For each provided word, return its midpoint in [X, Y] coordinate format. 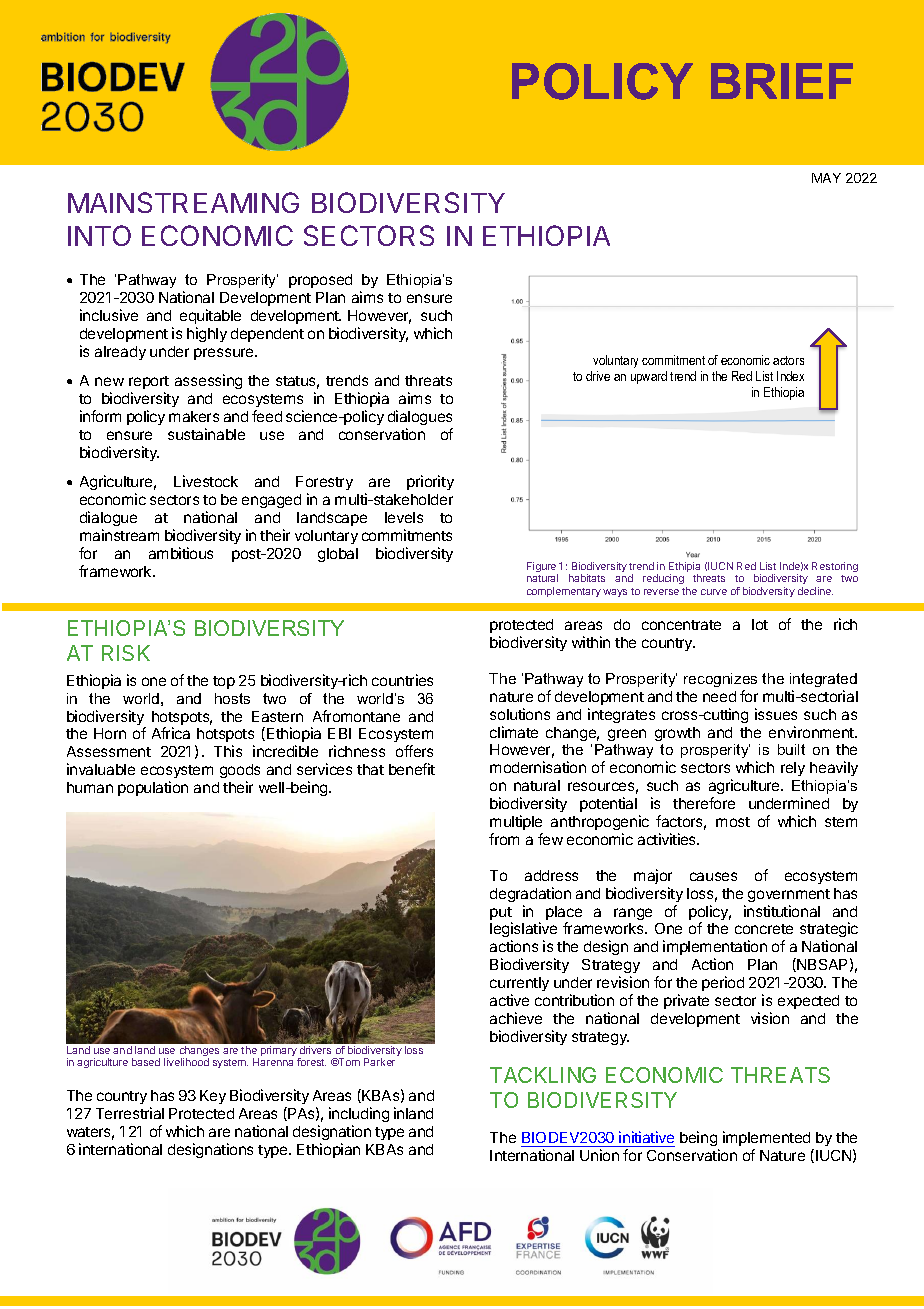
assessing [208, 381]
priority [430, 482]
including [359, 1114]
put [501, 915]
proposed [320, 281]
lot [760, 624]
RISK [126, 653]
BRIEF [782, 81]
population [153, 788]
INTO [99, 235]
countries [402, 680]
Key [213, 1097]
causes [713, 876]
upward [649, 377]
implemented [768, 1140]
